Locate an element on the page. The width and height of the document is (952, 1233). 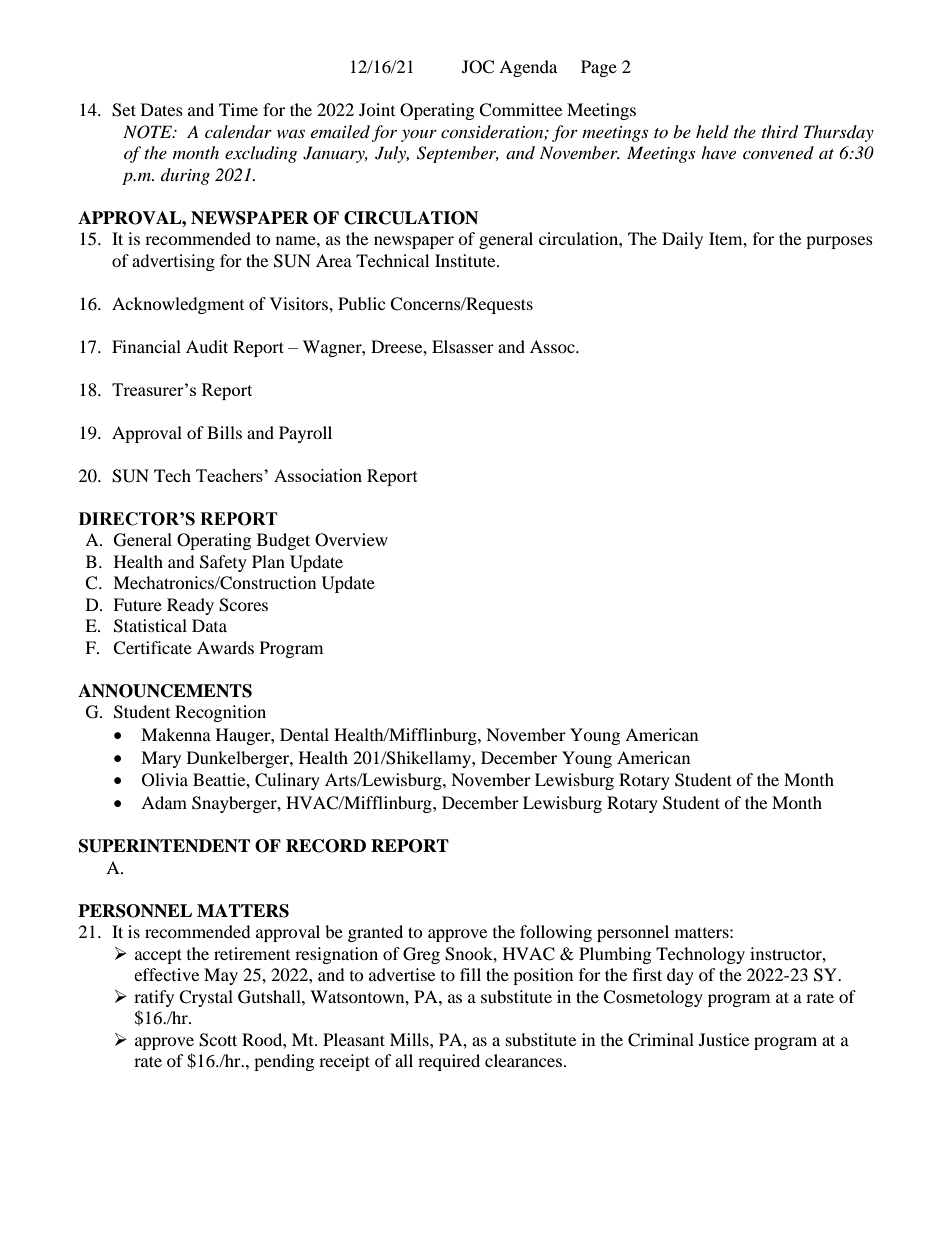
Time is located at coordinates (238, 109).
